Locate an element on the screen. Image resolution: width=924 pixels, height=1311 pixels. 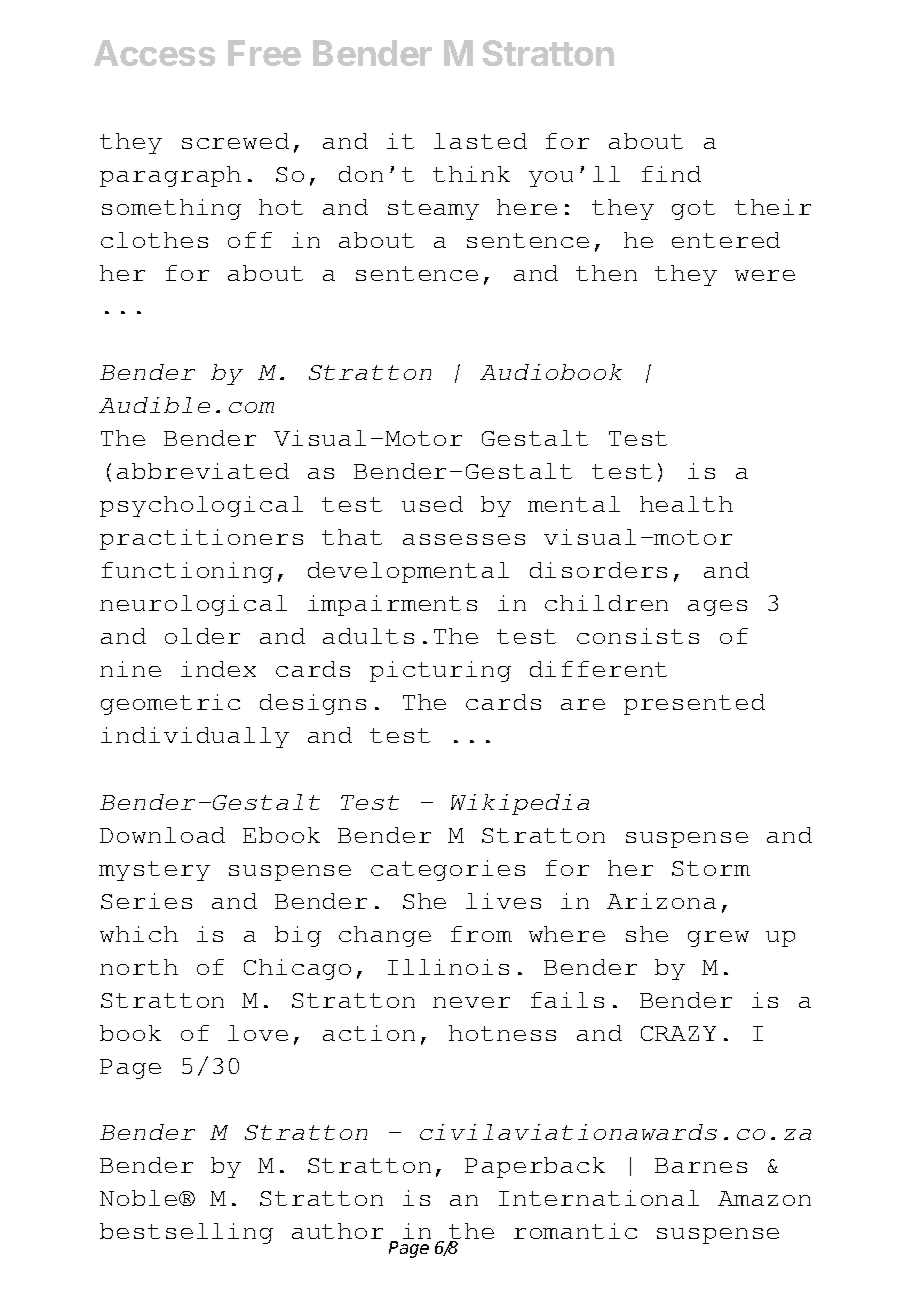
find is located at coordinates (671, 174).
